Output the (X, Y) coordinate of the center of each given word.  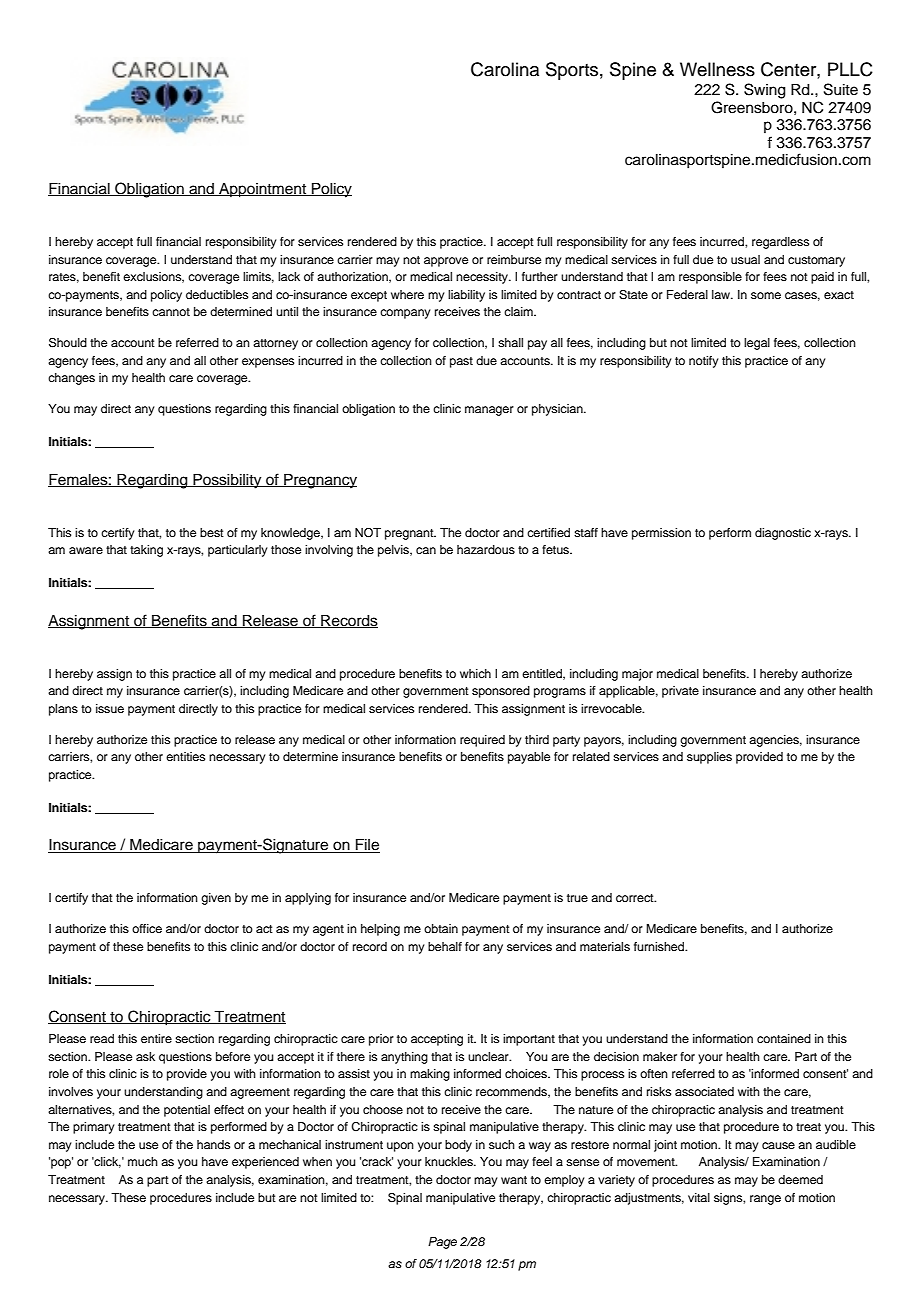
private (680, 692)
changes (71, 379)
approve (446, 262)
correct (636, 898)
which (475, 673)
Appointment (263, 190)
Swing (765, 91)
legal (757, 344)
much (143, 1161)
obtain (441, 928)
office (147, 928)
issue (110, 708)
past (461, 362)
